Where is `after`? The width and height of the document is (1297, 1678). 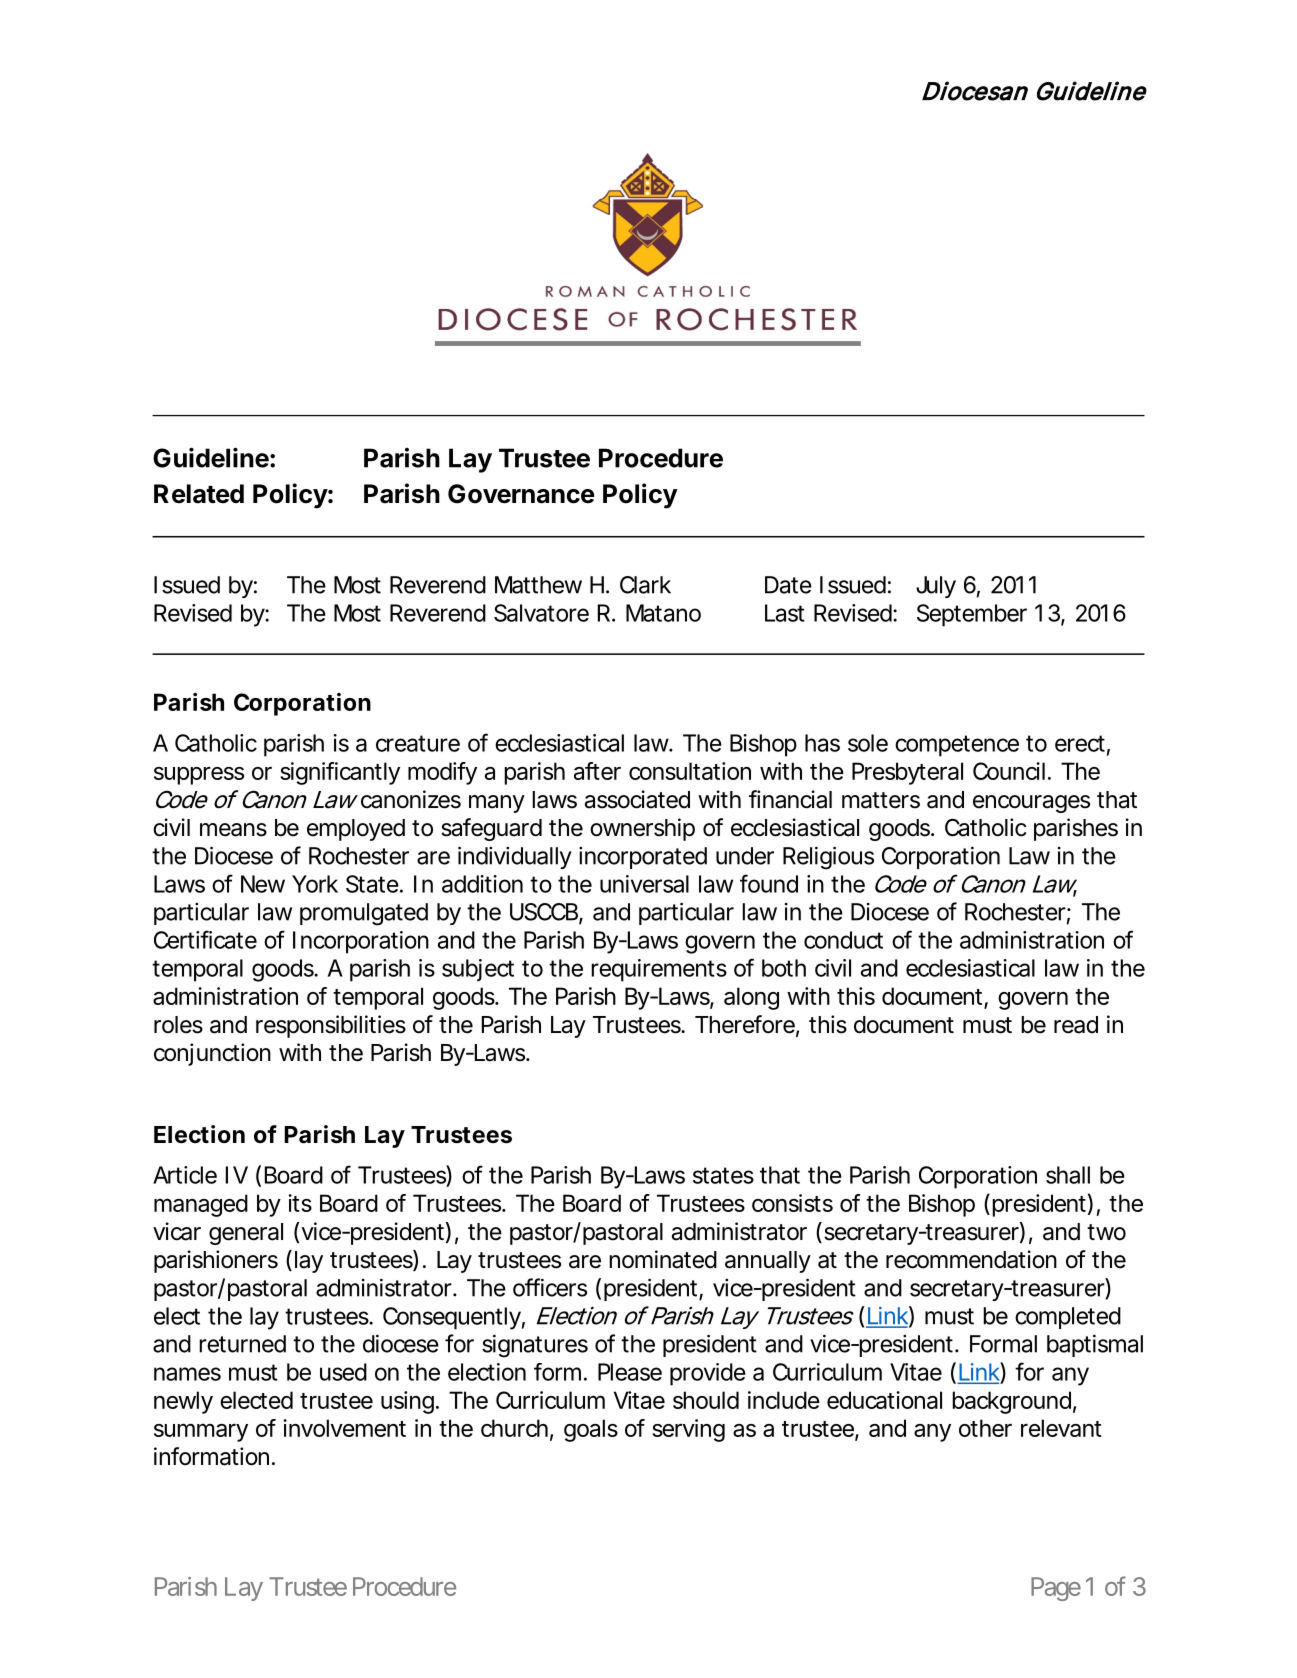
after is located at coordinates (597, 771).
